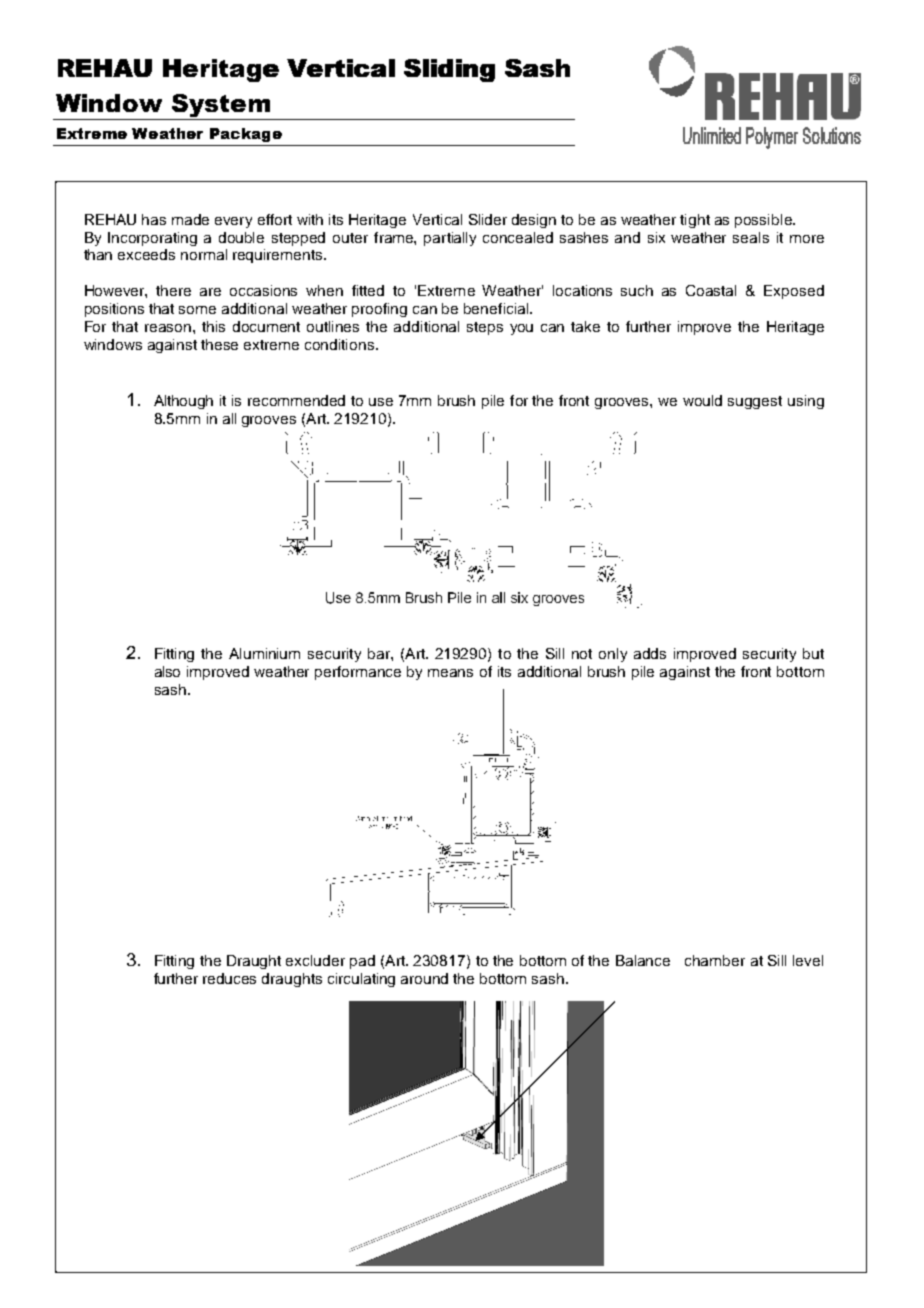  Describe the element at coordinates (380, 653) in the screenshot. I see `bar` at that location.
